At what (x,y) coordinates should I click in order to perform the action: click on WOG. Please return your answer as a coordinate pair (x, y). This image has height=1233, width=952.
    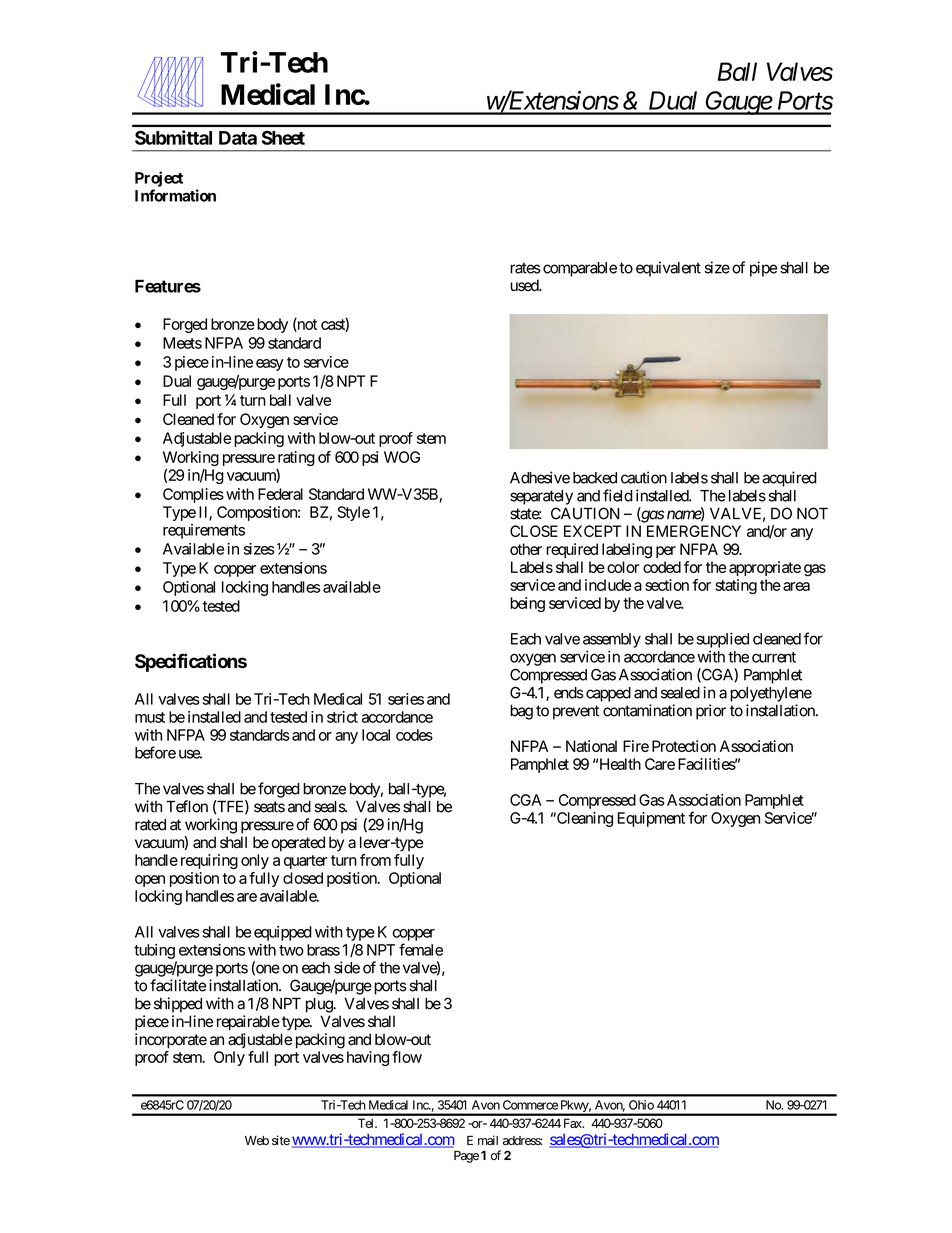
    Looking at the image, I should click on (402, 457).
